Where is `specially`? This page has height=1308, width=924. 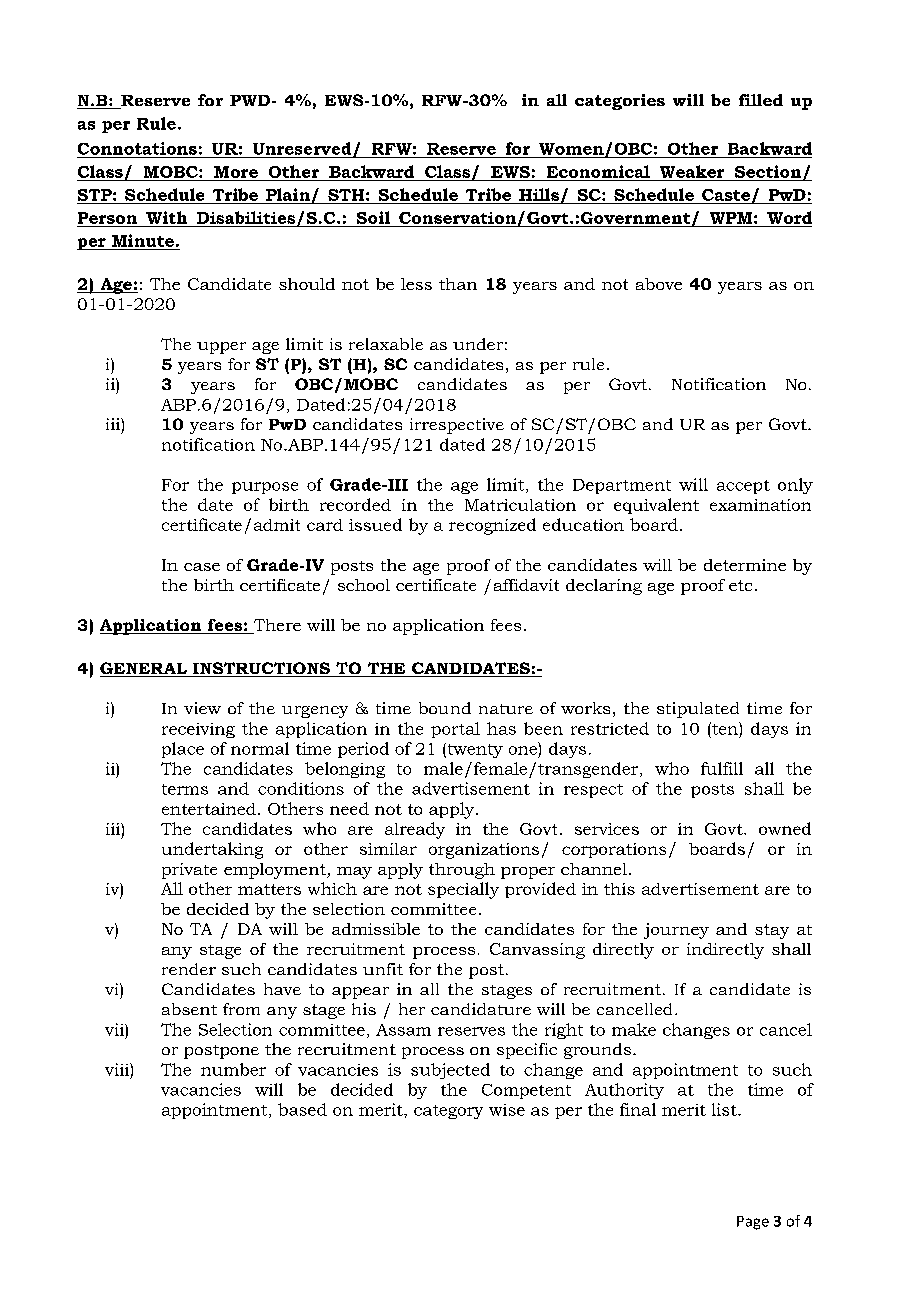 specially is located at coordinates (463, 890).
